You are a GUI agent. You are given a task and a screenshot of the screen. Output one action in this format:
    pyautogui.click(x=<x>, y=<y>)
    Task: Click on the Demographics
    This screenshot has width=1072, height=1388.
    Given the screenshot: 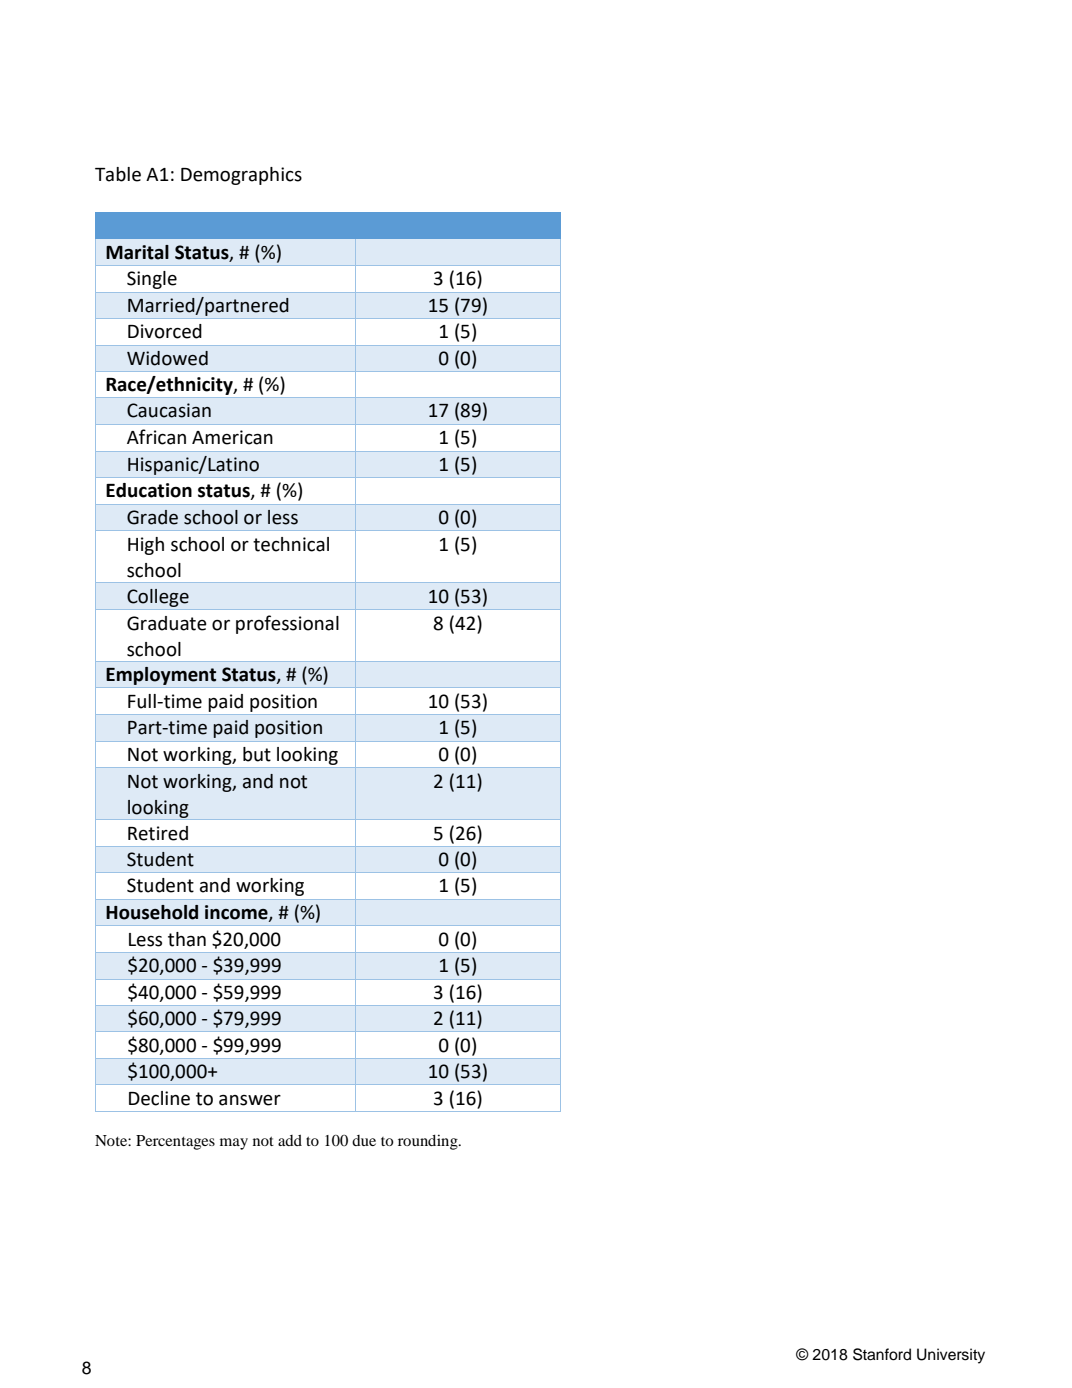 What is the action you would take?
    pyautogui.click(x=241, y=176)
